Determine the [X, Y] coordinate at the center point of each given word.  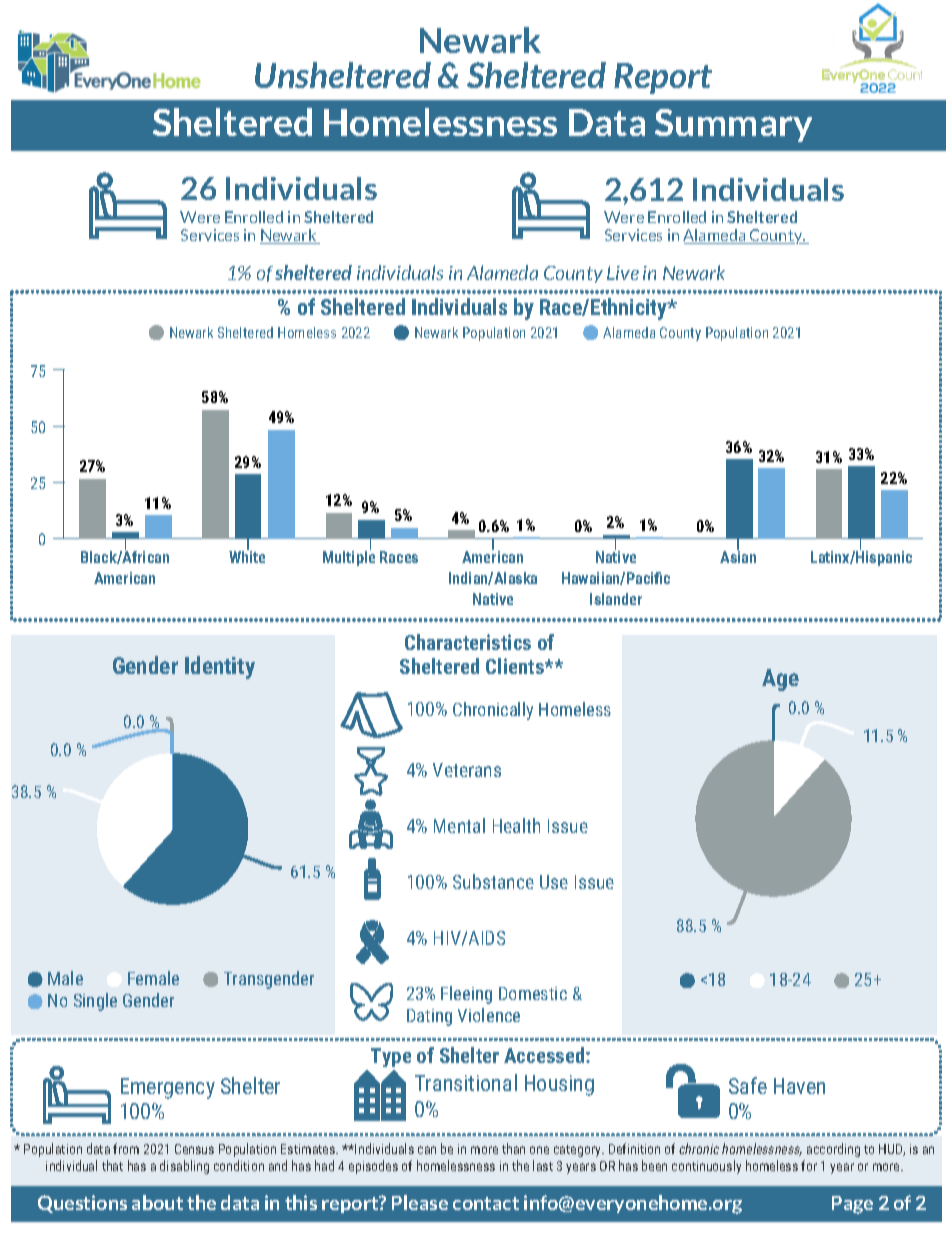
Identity [220, 667]
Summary [733, 125]
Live [623, 273]
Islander [616, 599]
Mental [459, 825]
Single [95, 1002]
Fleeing [466, 995]
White [247, 556]
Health [516, 825]
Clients [516, 666]
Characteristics [468, 642]
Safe [748, 1085]
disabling [184, 1167]
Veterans [467, 770]
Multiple [349, 557]
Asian [738, 556]
